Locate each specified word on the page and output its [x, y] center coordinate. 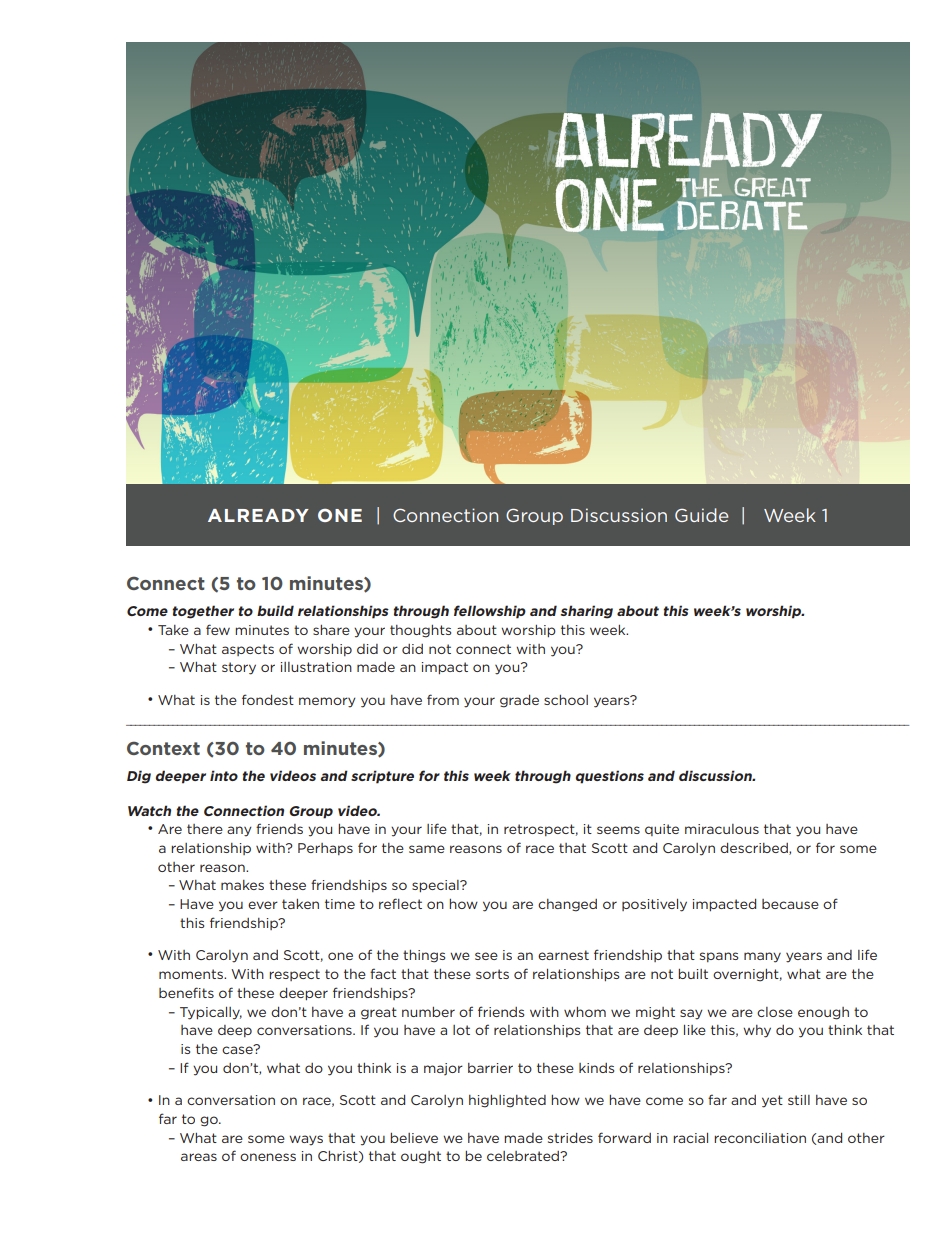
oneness [268, 1157]
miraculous [722, 829]
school [566, 700]
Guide [701, 515]
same [427, 849]
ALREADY [258, 515]
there [205, 829]
